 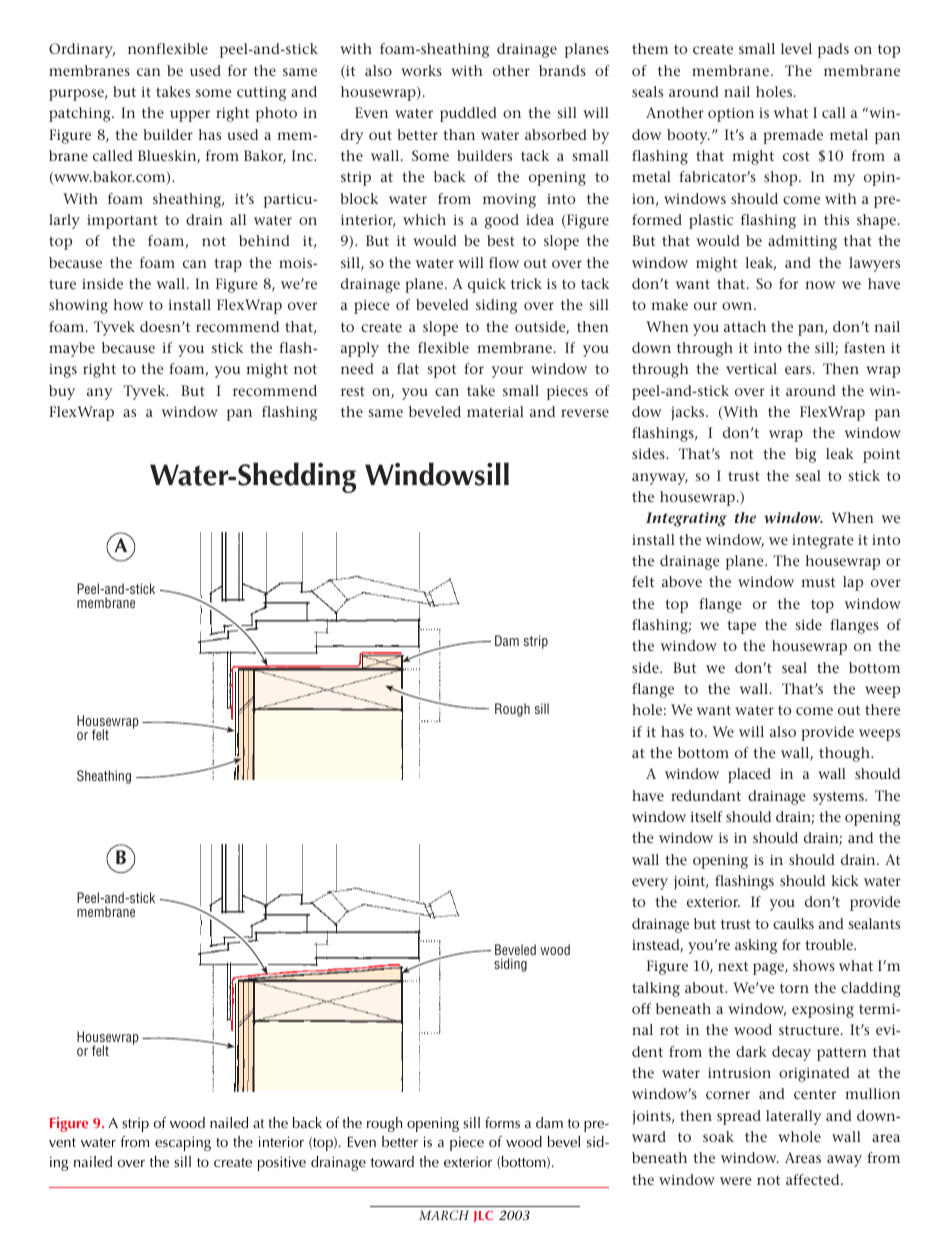 What do you see at coordinates (183, 1143) in the document?
I see `escaping` at bounding box center [183, 1143].
